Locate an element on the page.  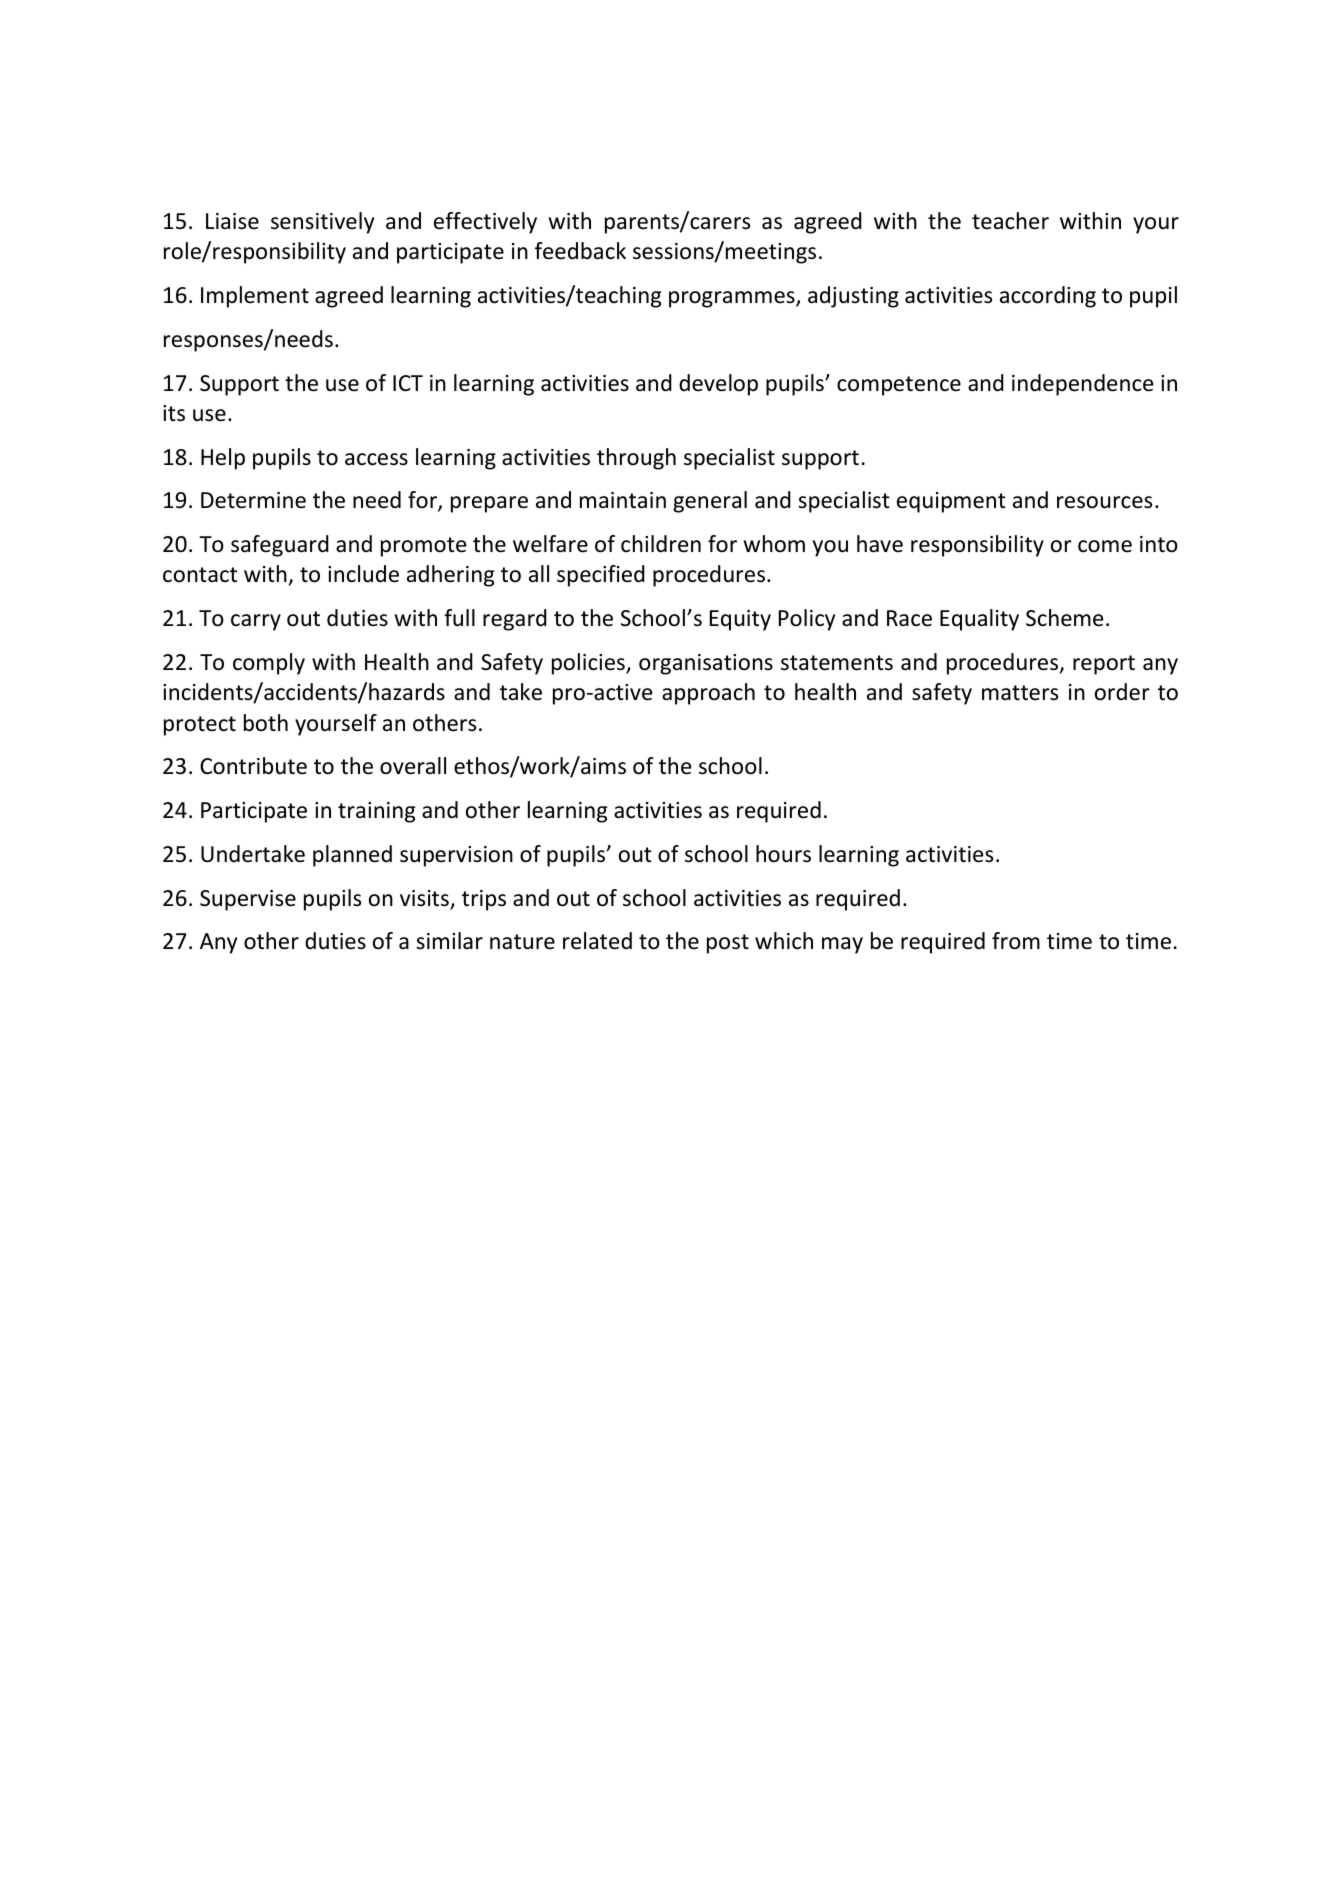
independence is located at coordinates (1082, 385).
